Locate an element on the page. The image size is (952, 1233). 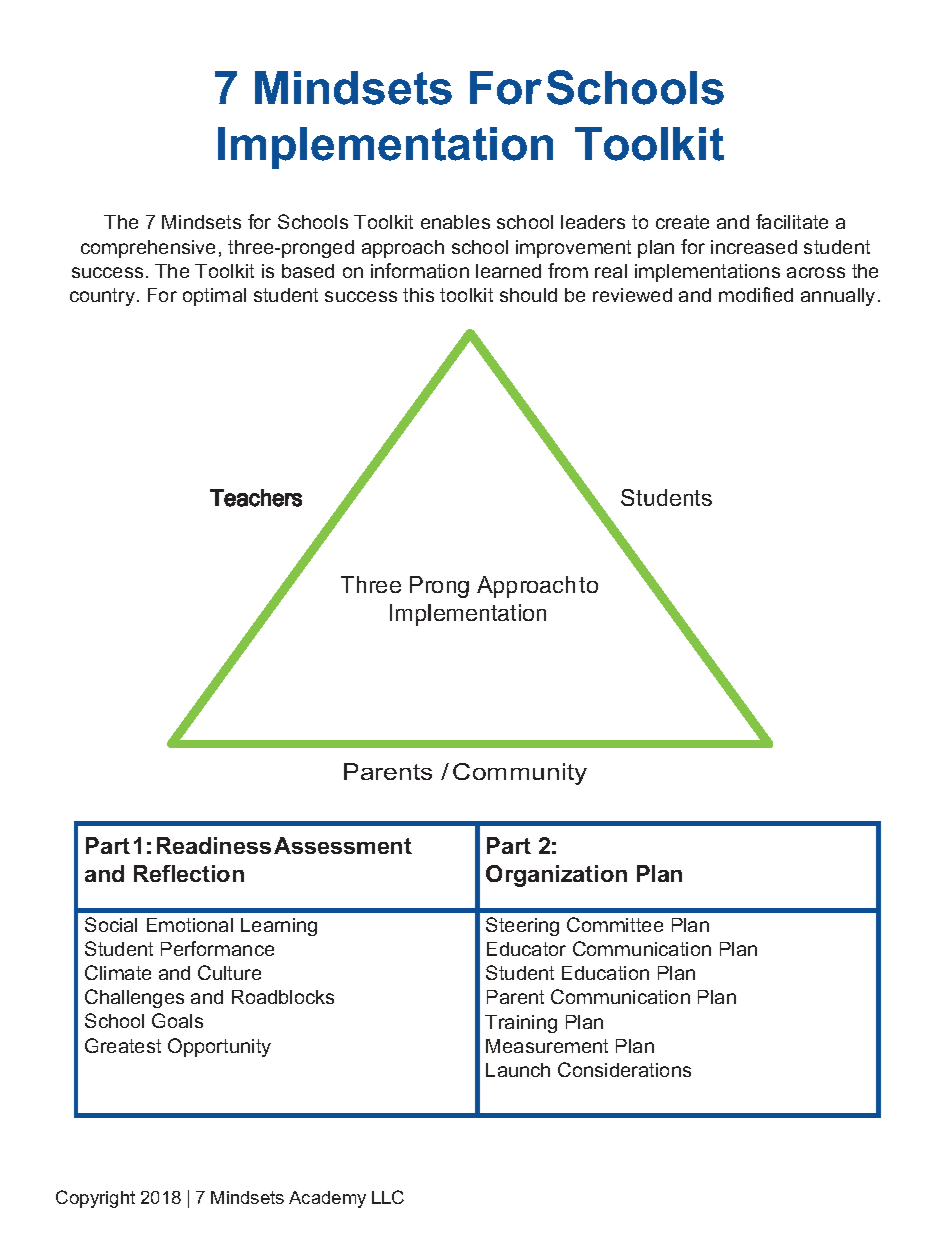
Reflection is located at coordinates (189, 873).
